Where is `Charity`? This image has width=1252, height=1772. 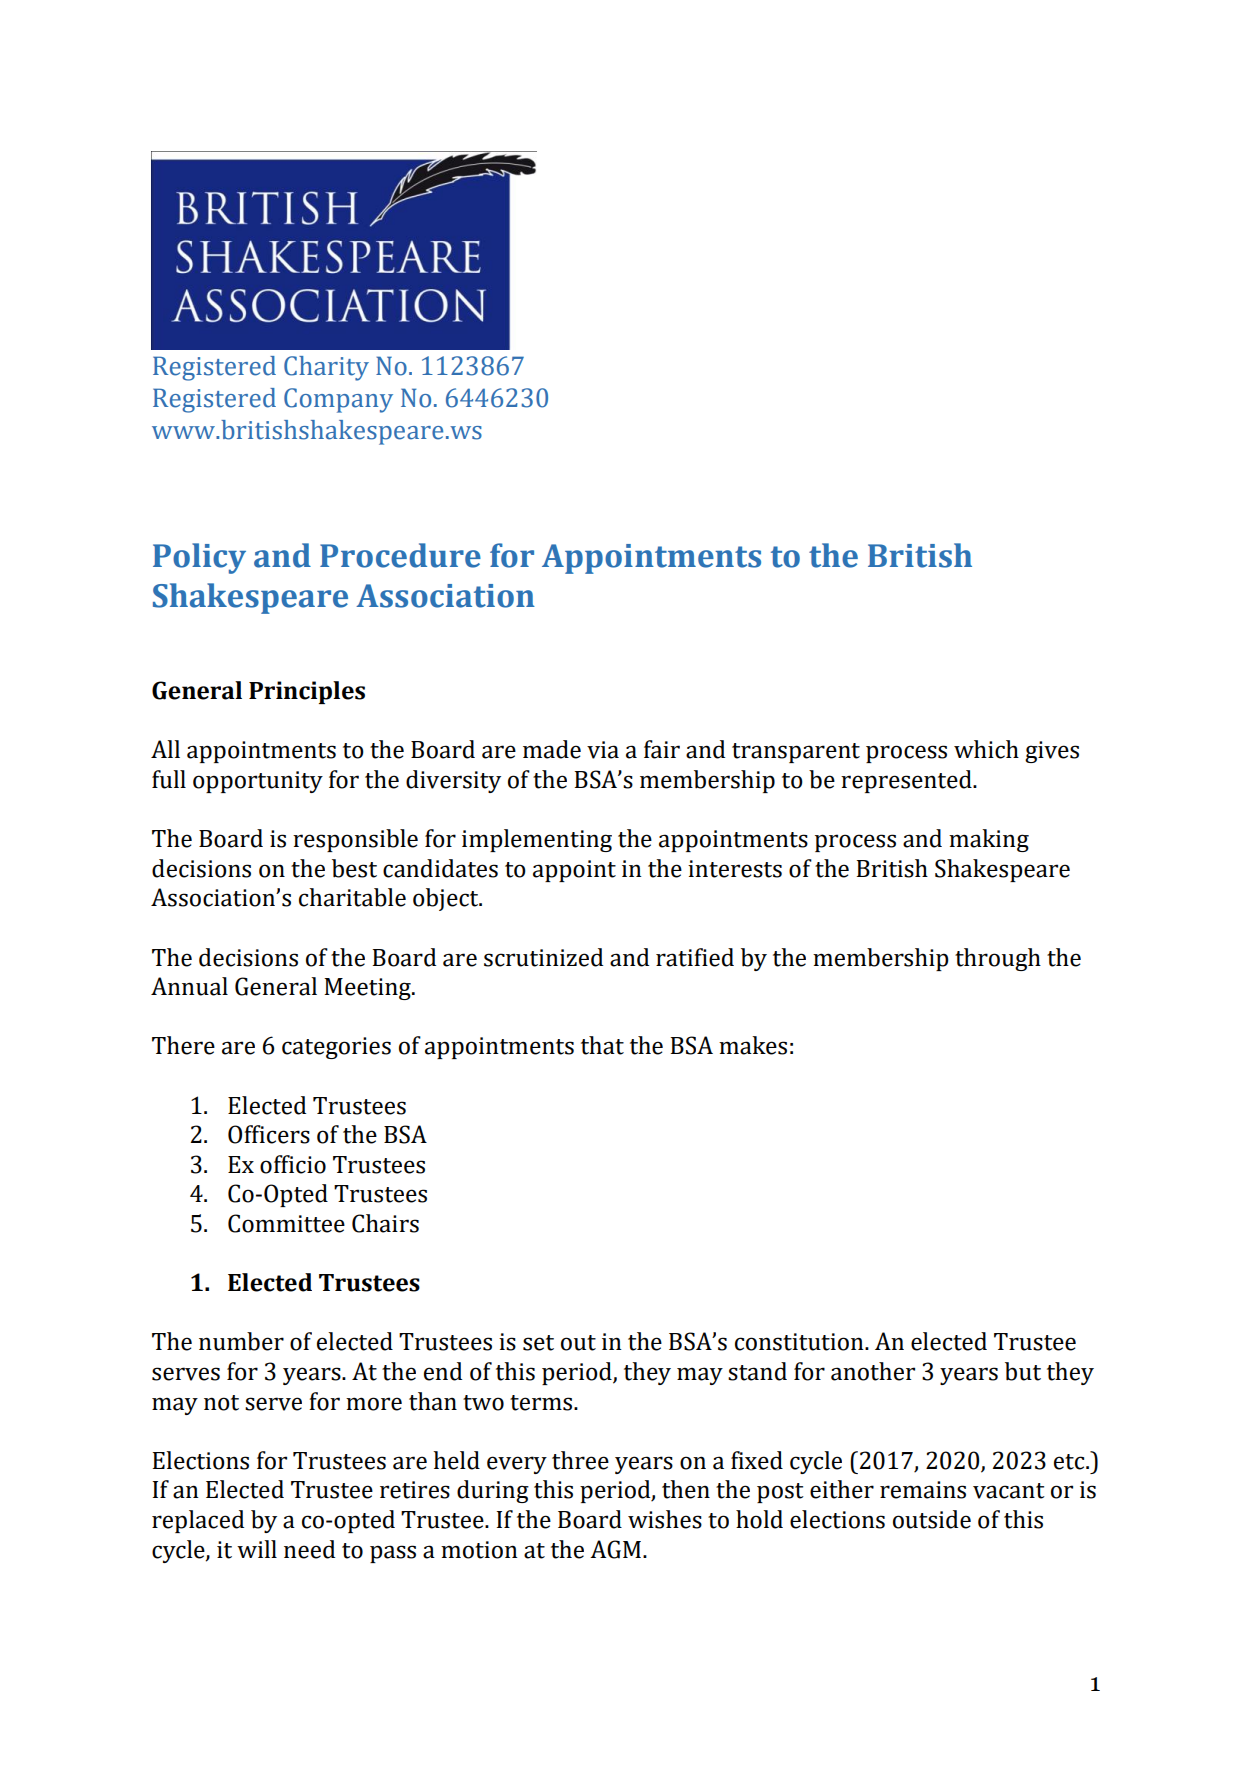 Charity is located at coordinates (326, 368).
